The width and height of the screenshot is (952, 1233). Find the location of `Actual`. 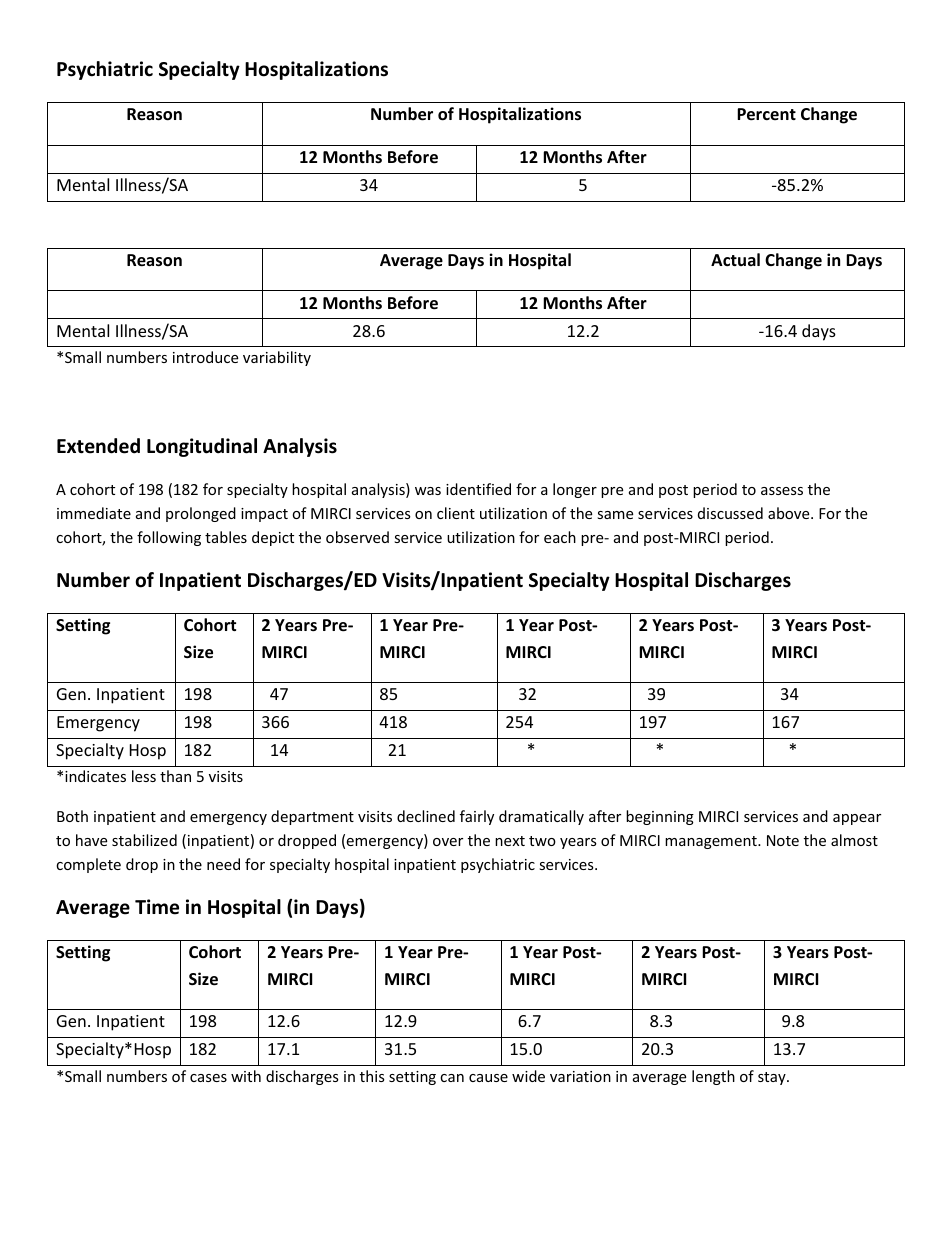

Actual is located at coordinates (735, 259).
